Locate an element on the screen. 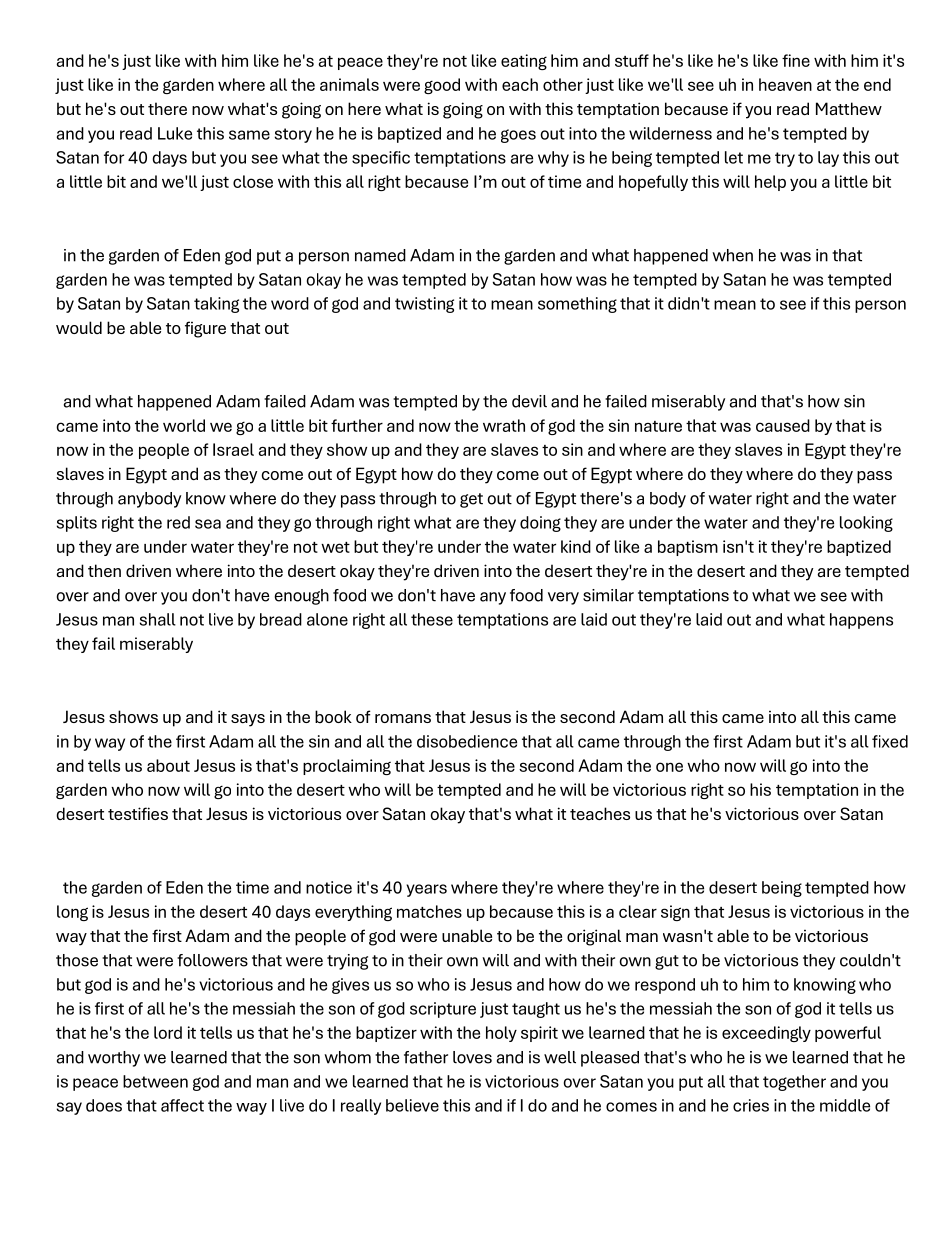  good is located at coordinates (442, 86).
